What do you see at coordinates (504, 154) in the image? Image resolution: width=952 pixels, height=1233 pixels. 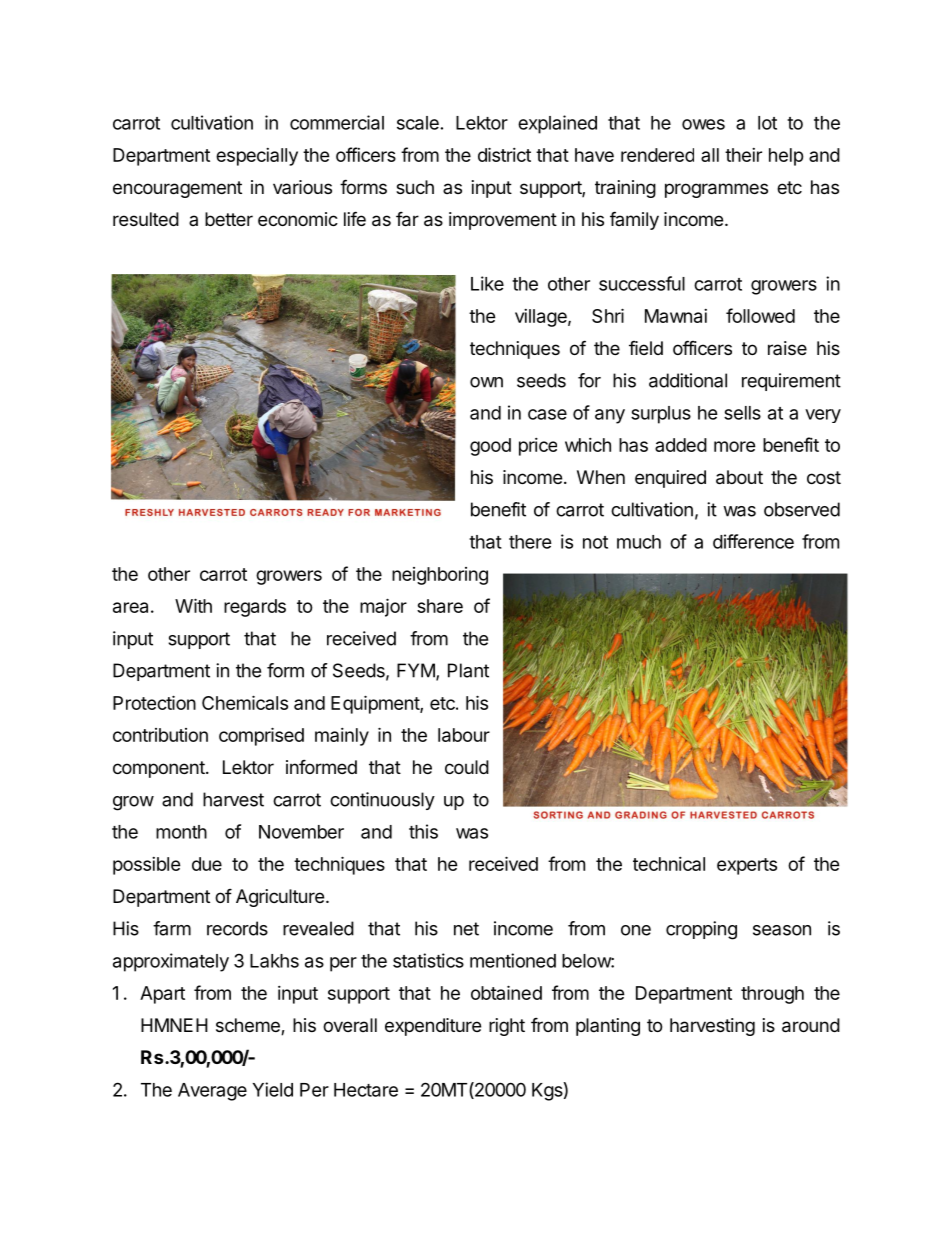 I see `district` at bounding box center [504, 154].
